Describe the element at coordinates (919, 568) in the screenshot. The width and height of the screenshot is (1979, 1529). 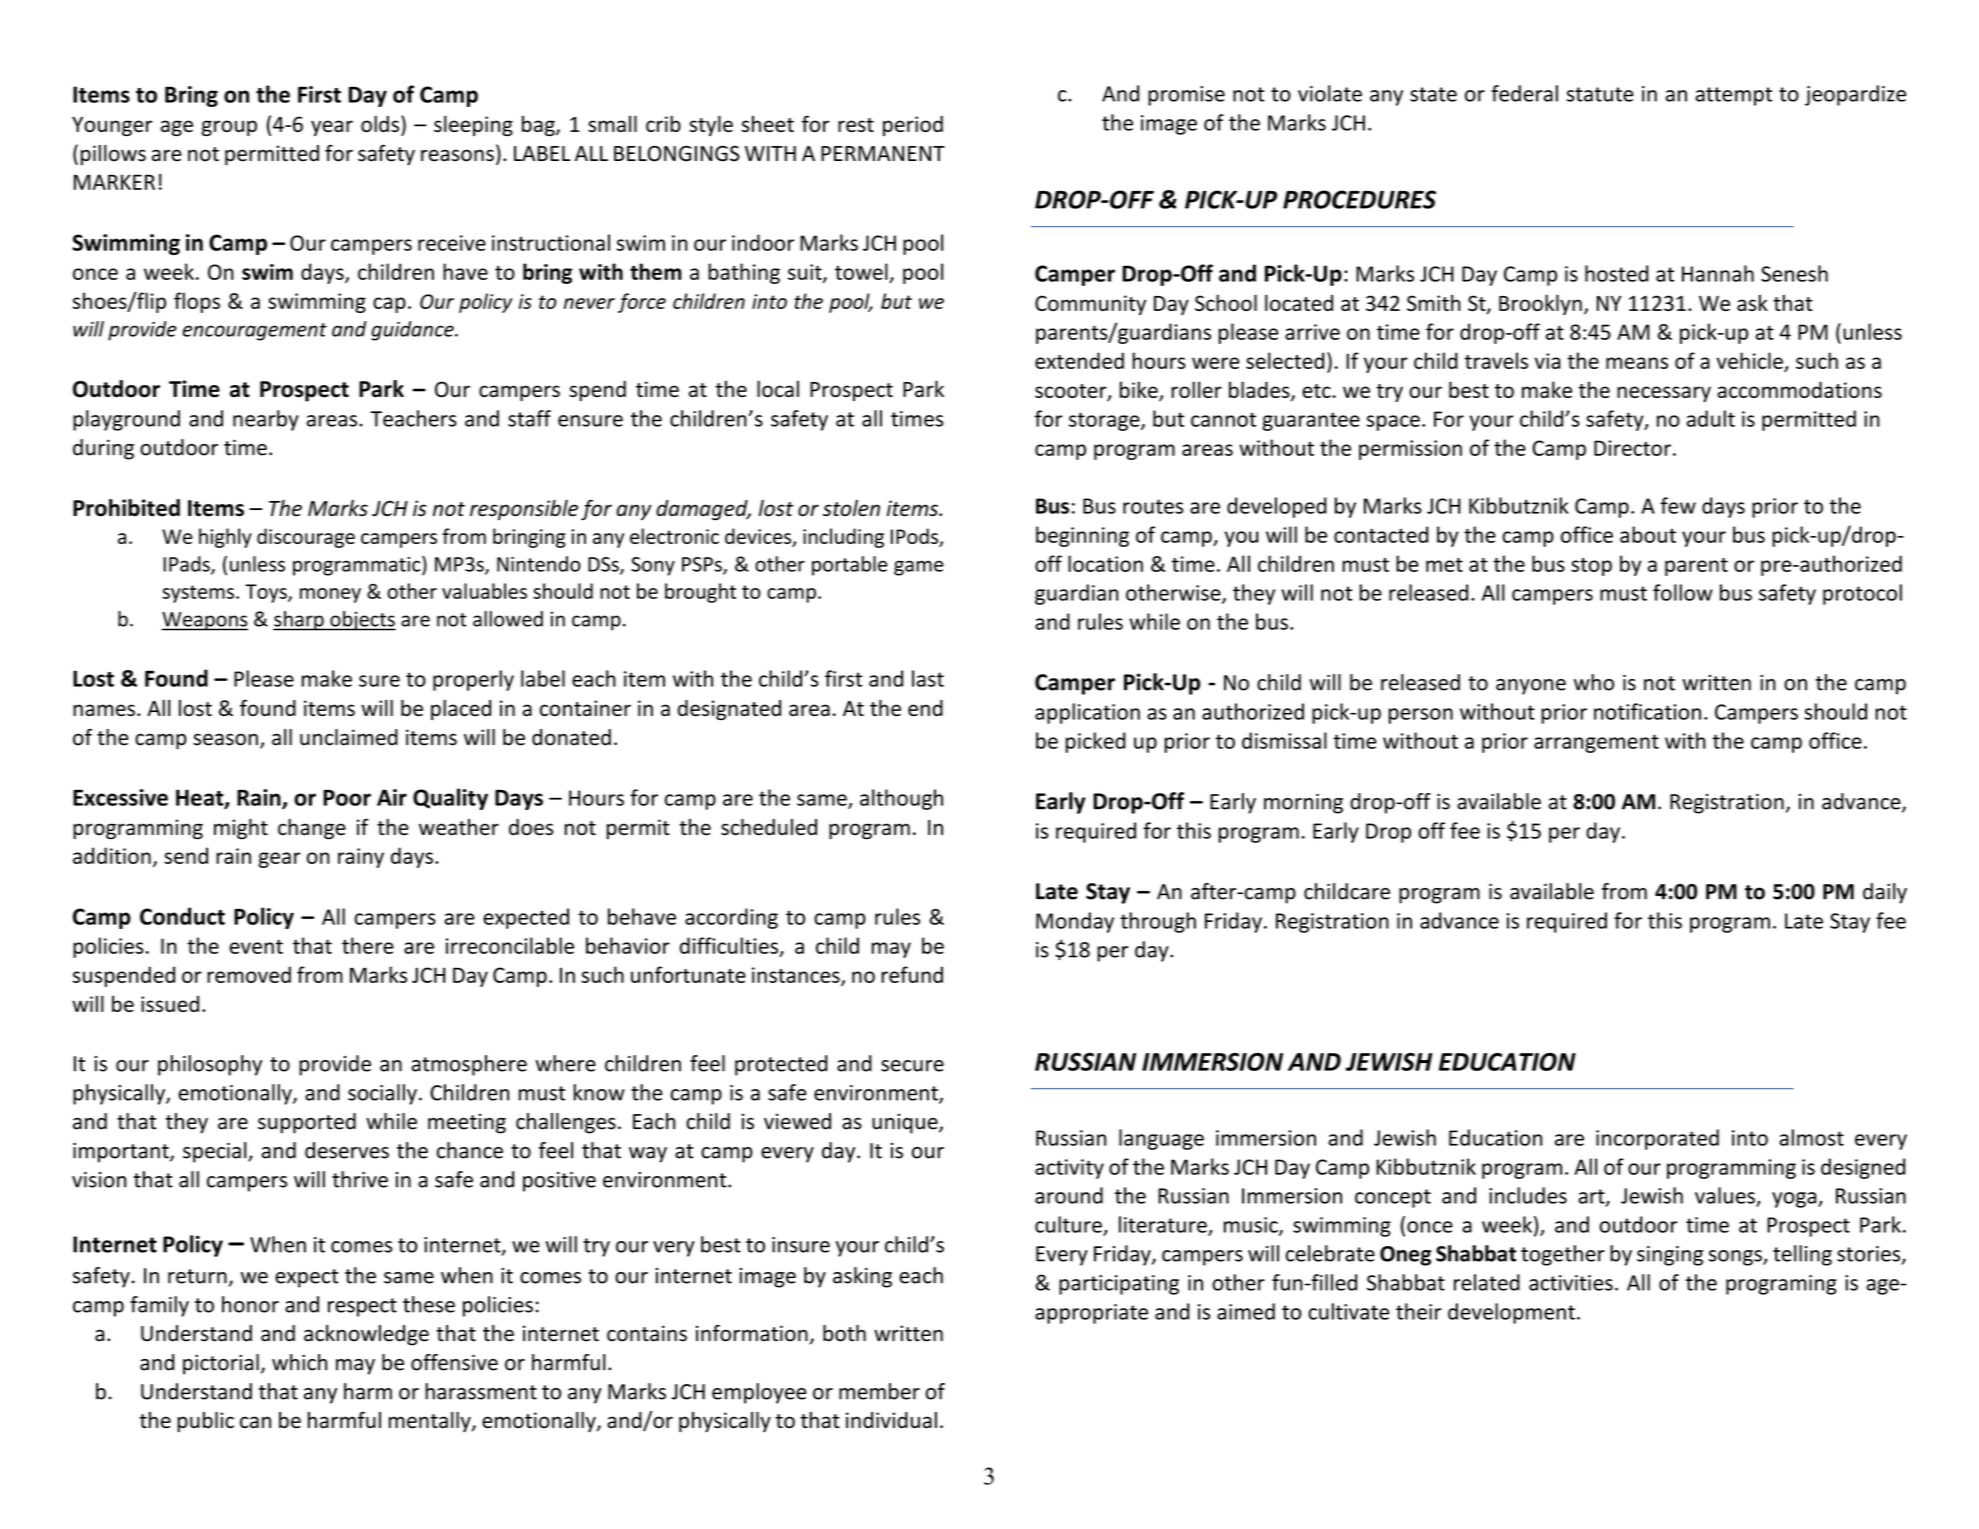
I see `game` at that location.
